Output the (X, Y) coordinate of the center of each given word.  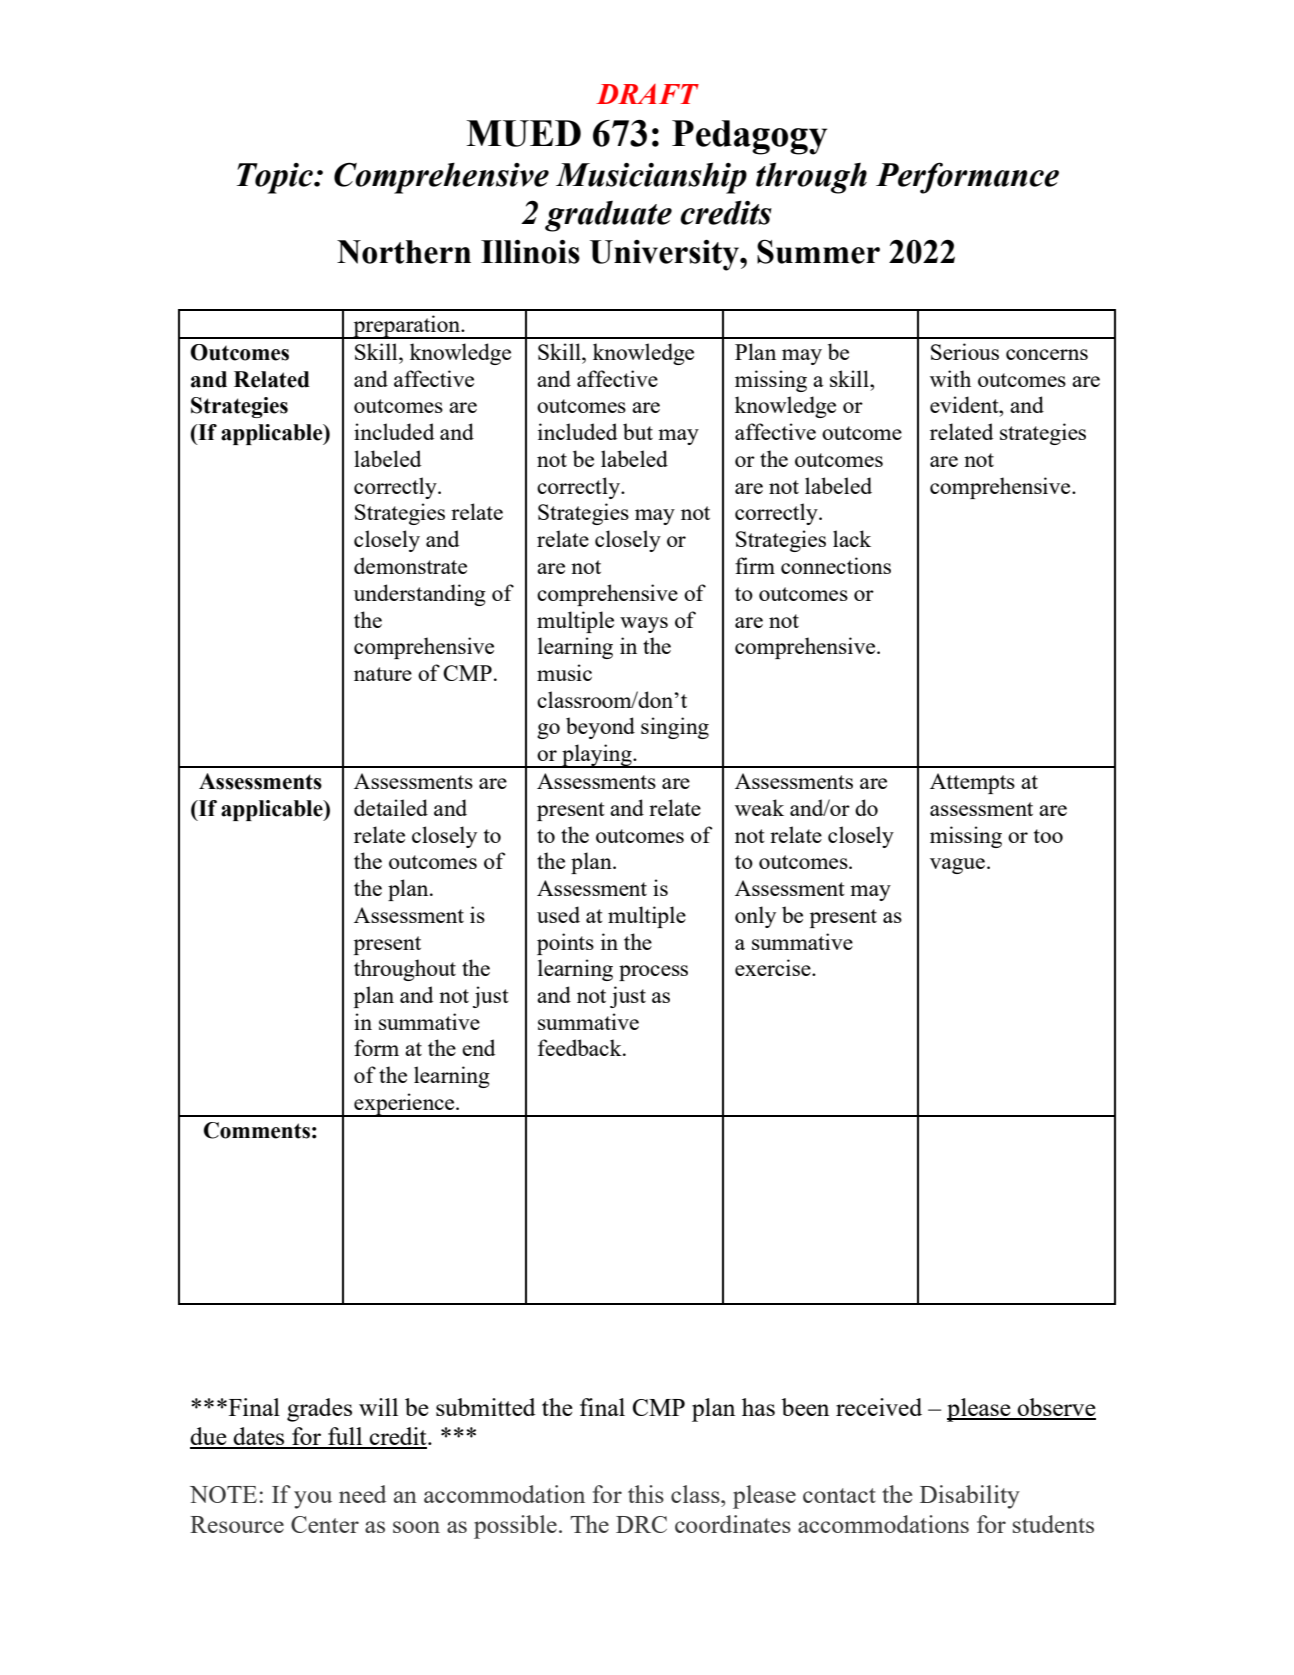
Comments (257, 1130)
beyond (600, 728)
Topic (276, 178)
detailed (391, 807)
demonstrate (410, 565)
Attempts (972, 783)
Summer (818, 251)
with (950, 378)
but (638, 431)
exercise (774, 967)
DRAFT (647, 94)
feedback (581, 1047)
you (313, 1500)
